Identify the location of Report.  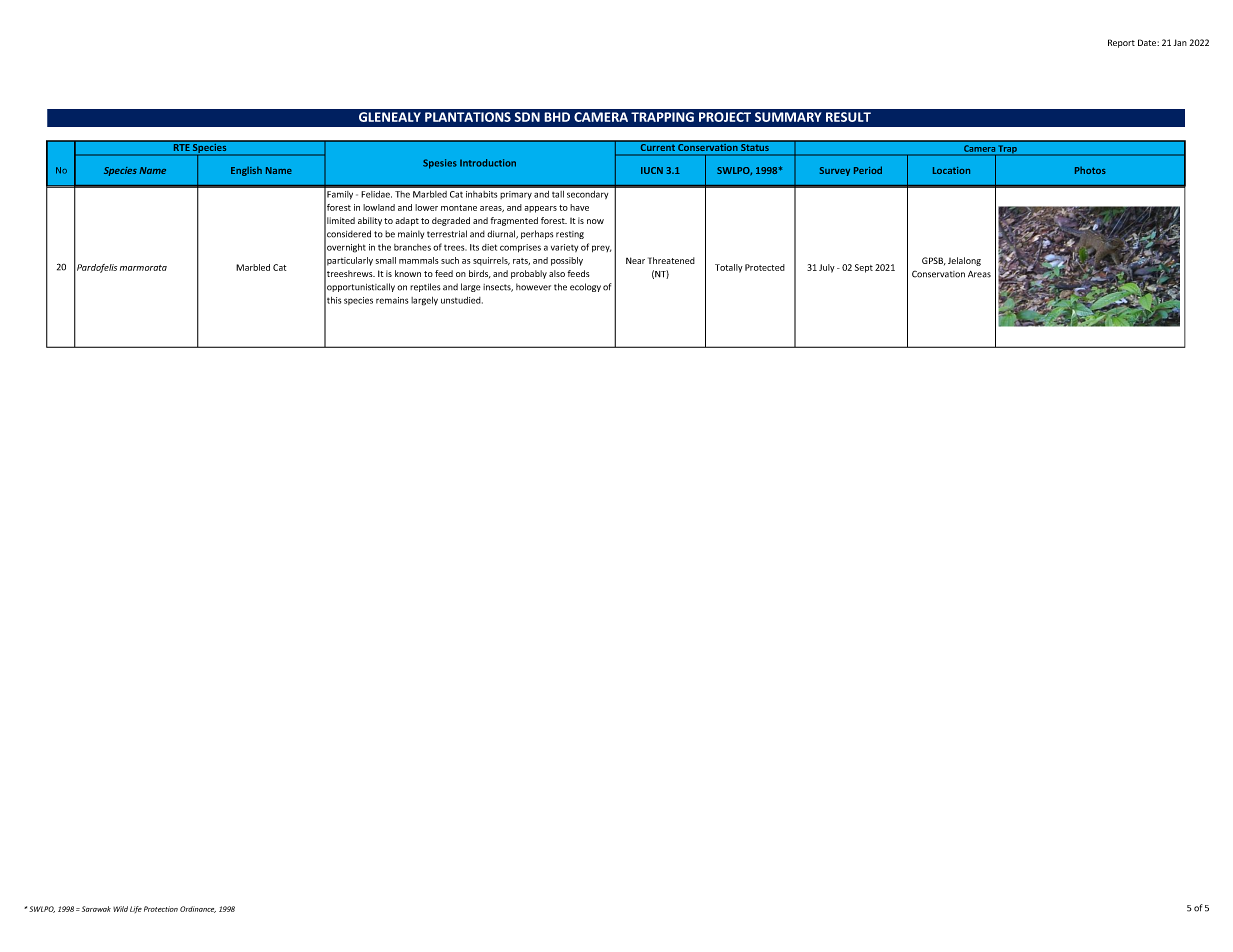
(1121, 43).
